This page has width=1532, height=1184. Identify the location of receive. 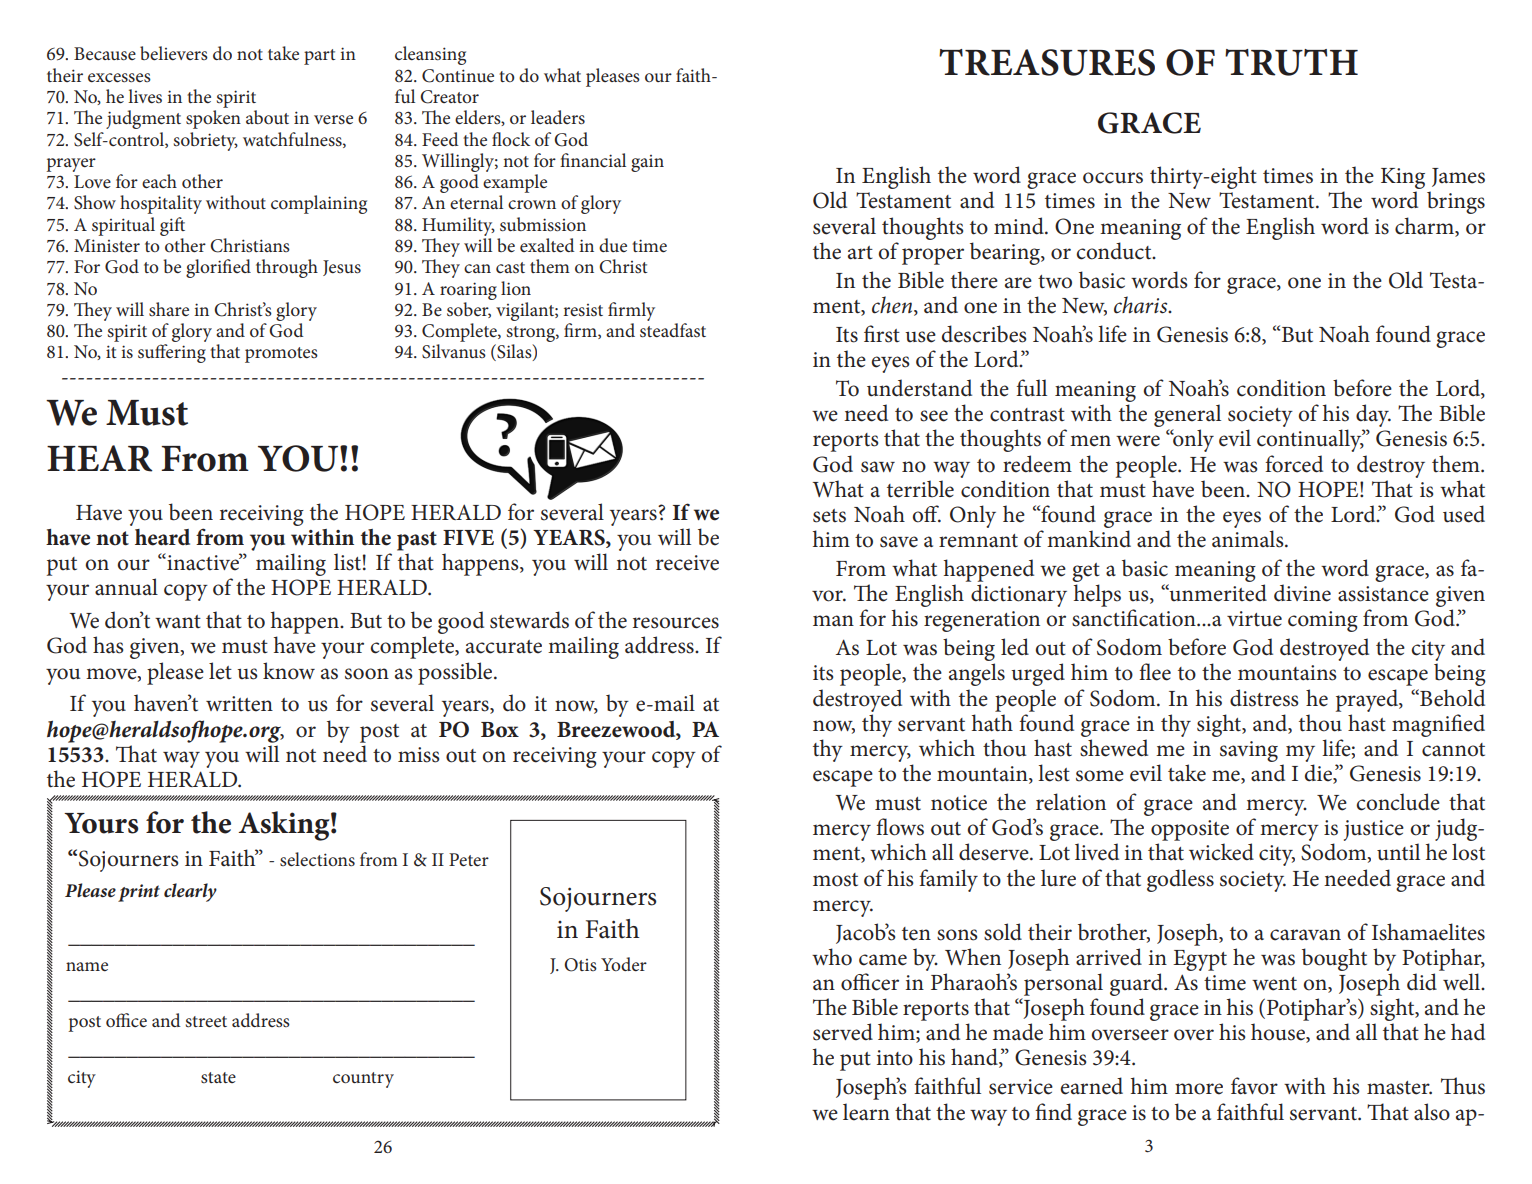
(687, 563).
